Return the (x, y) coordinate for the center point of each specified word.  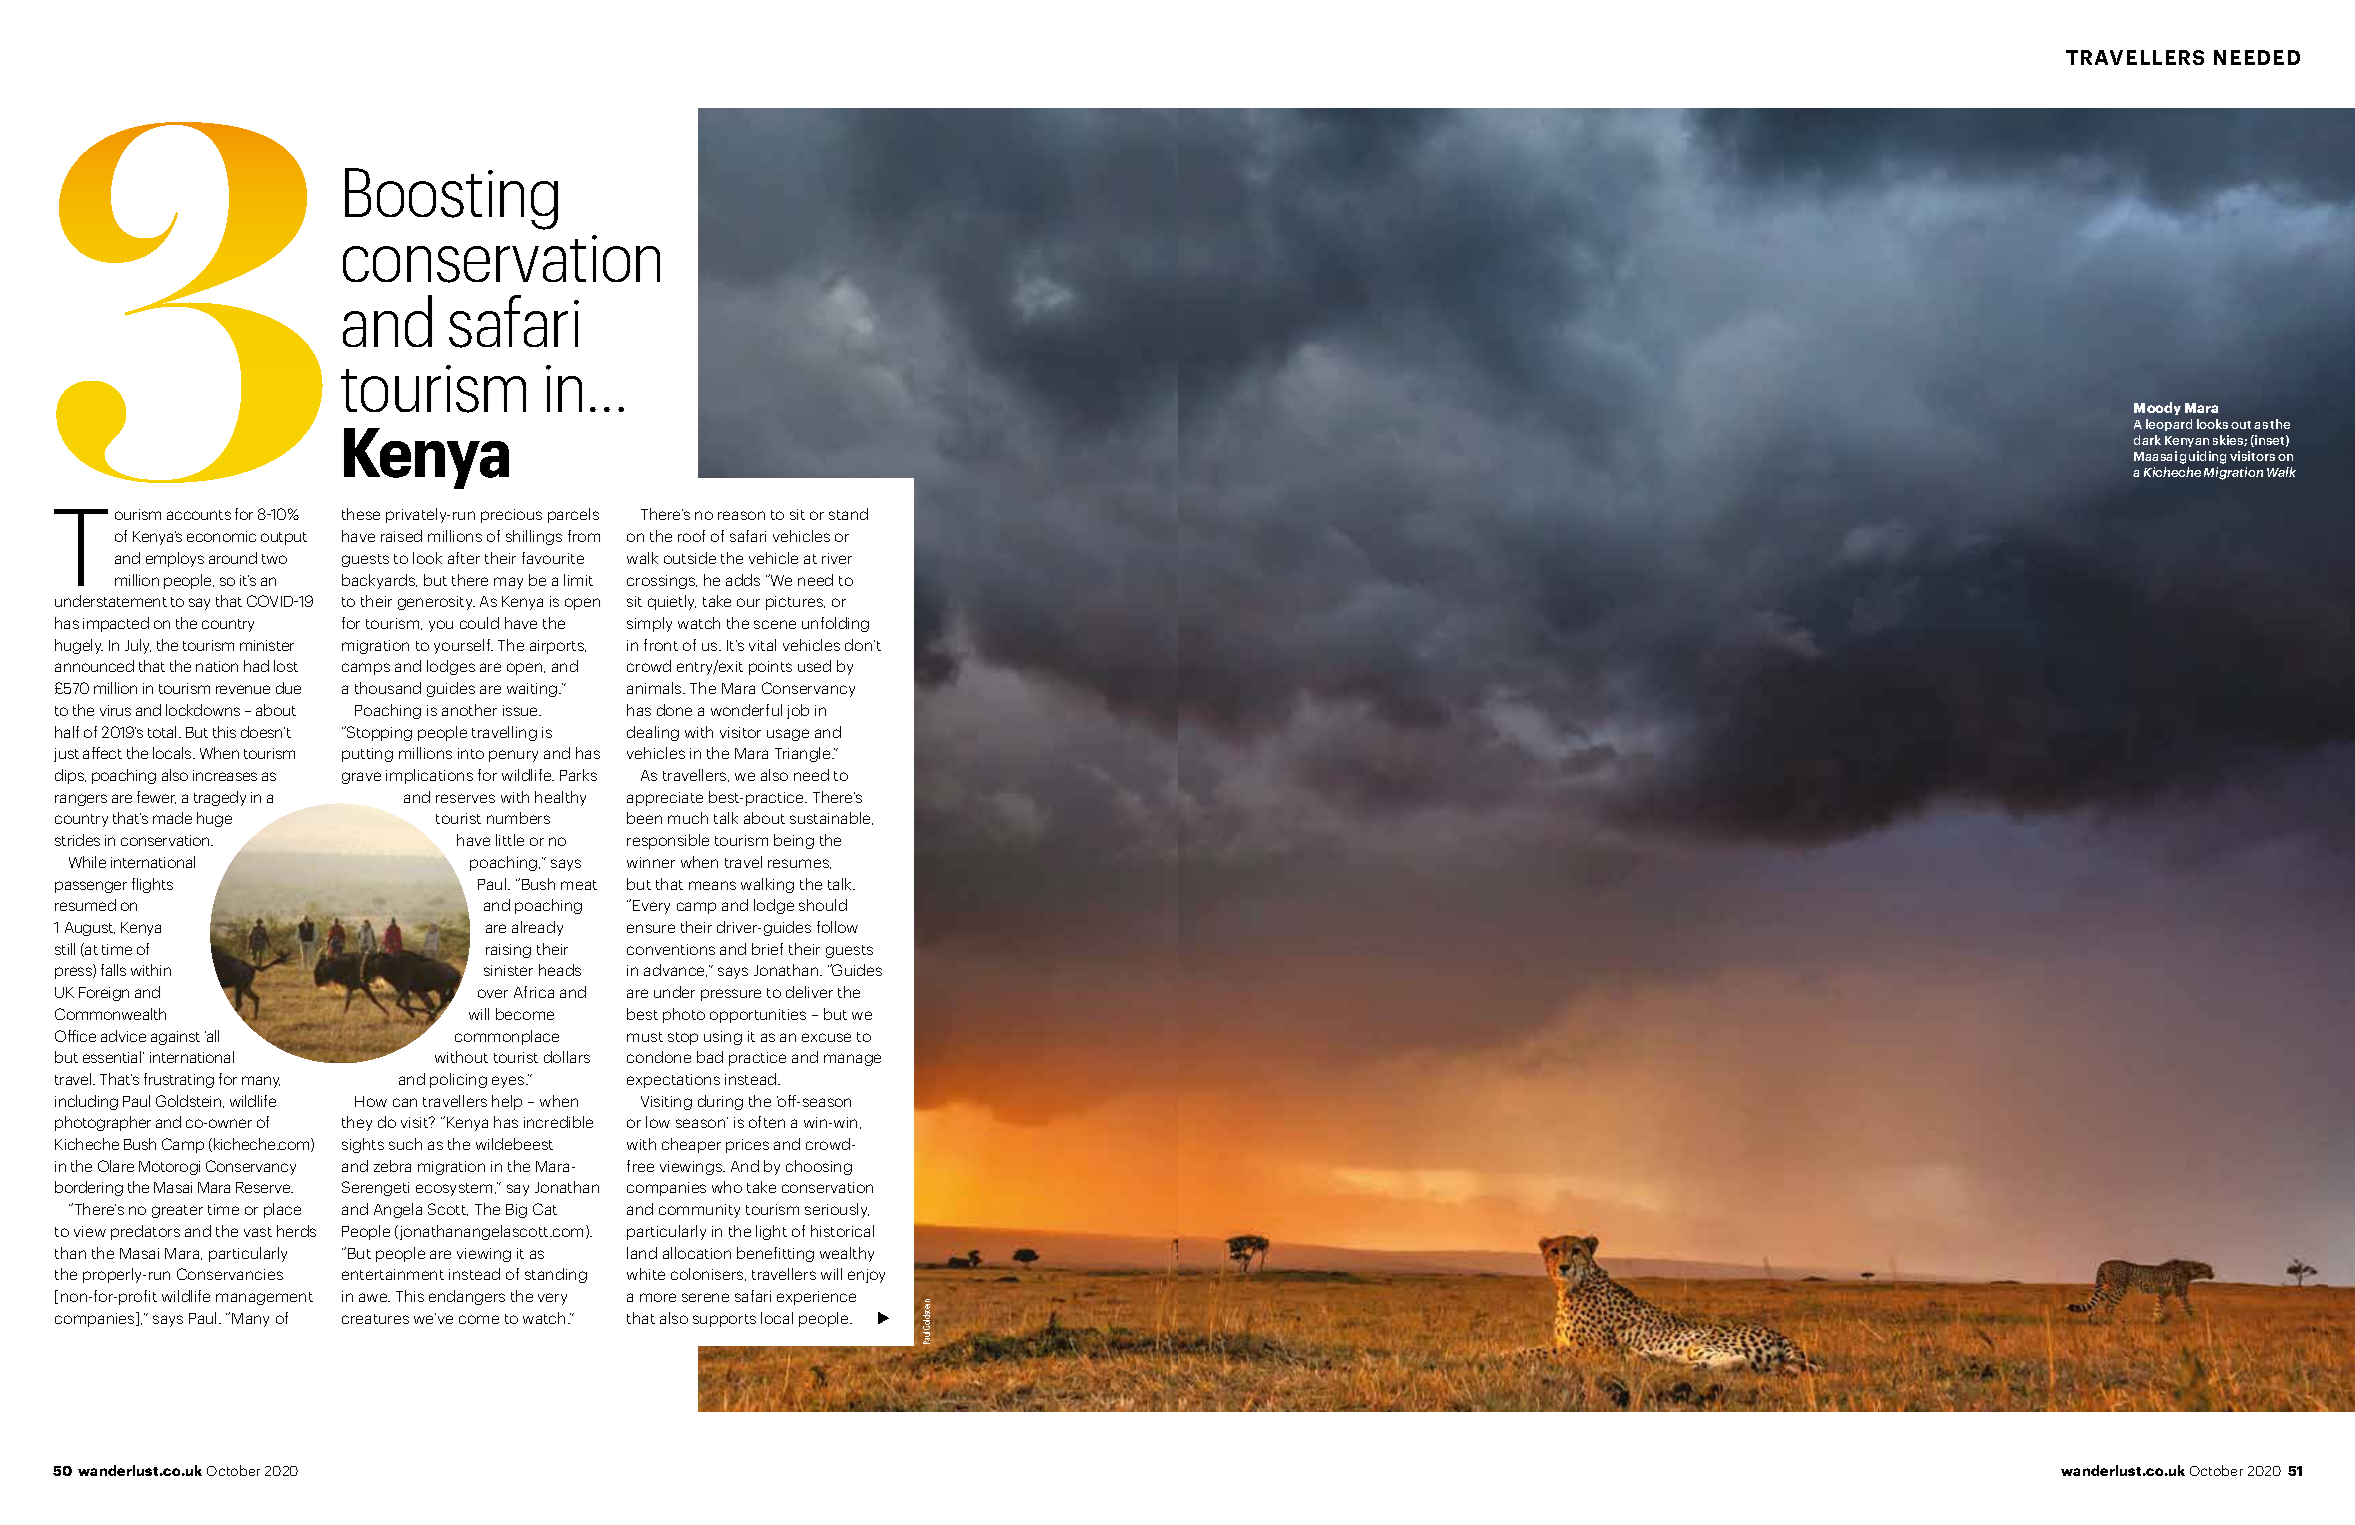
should (823, 905)
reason (741, 515)
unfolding (835, 624)
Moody (2157, 408)
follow (837, 927)
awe (374, 1297)
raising (508, 951)
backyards (379, 581)
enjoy (866, 1276)
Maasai (2155, 456)
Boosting (451, 199)
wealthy (847, 1254)
